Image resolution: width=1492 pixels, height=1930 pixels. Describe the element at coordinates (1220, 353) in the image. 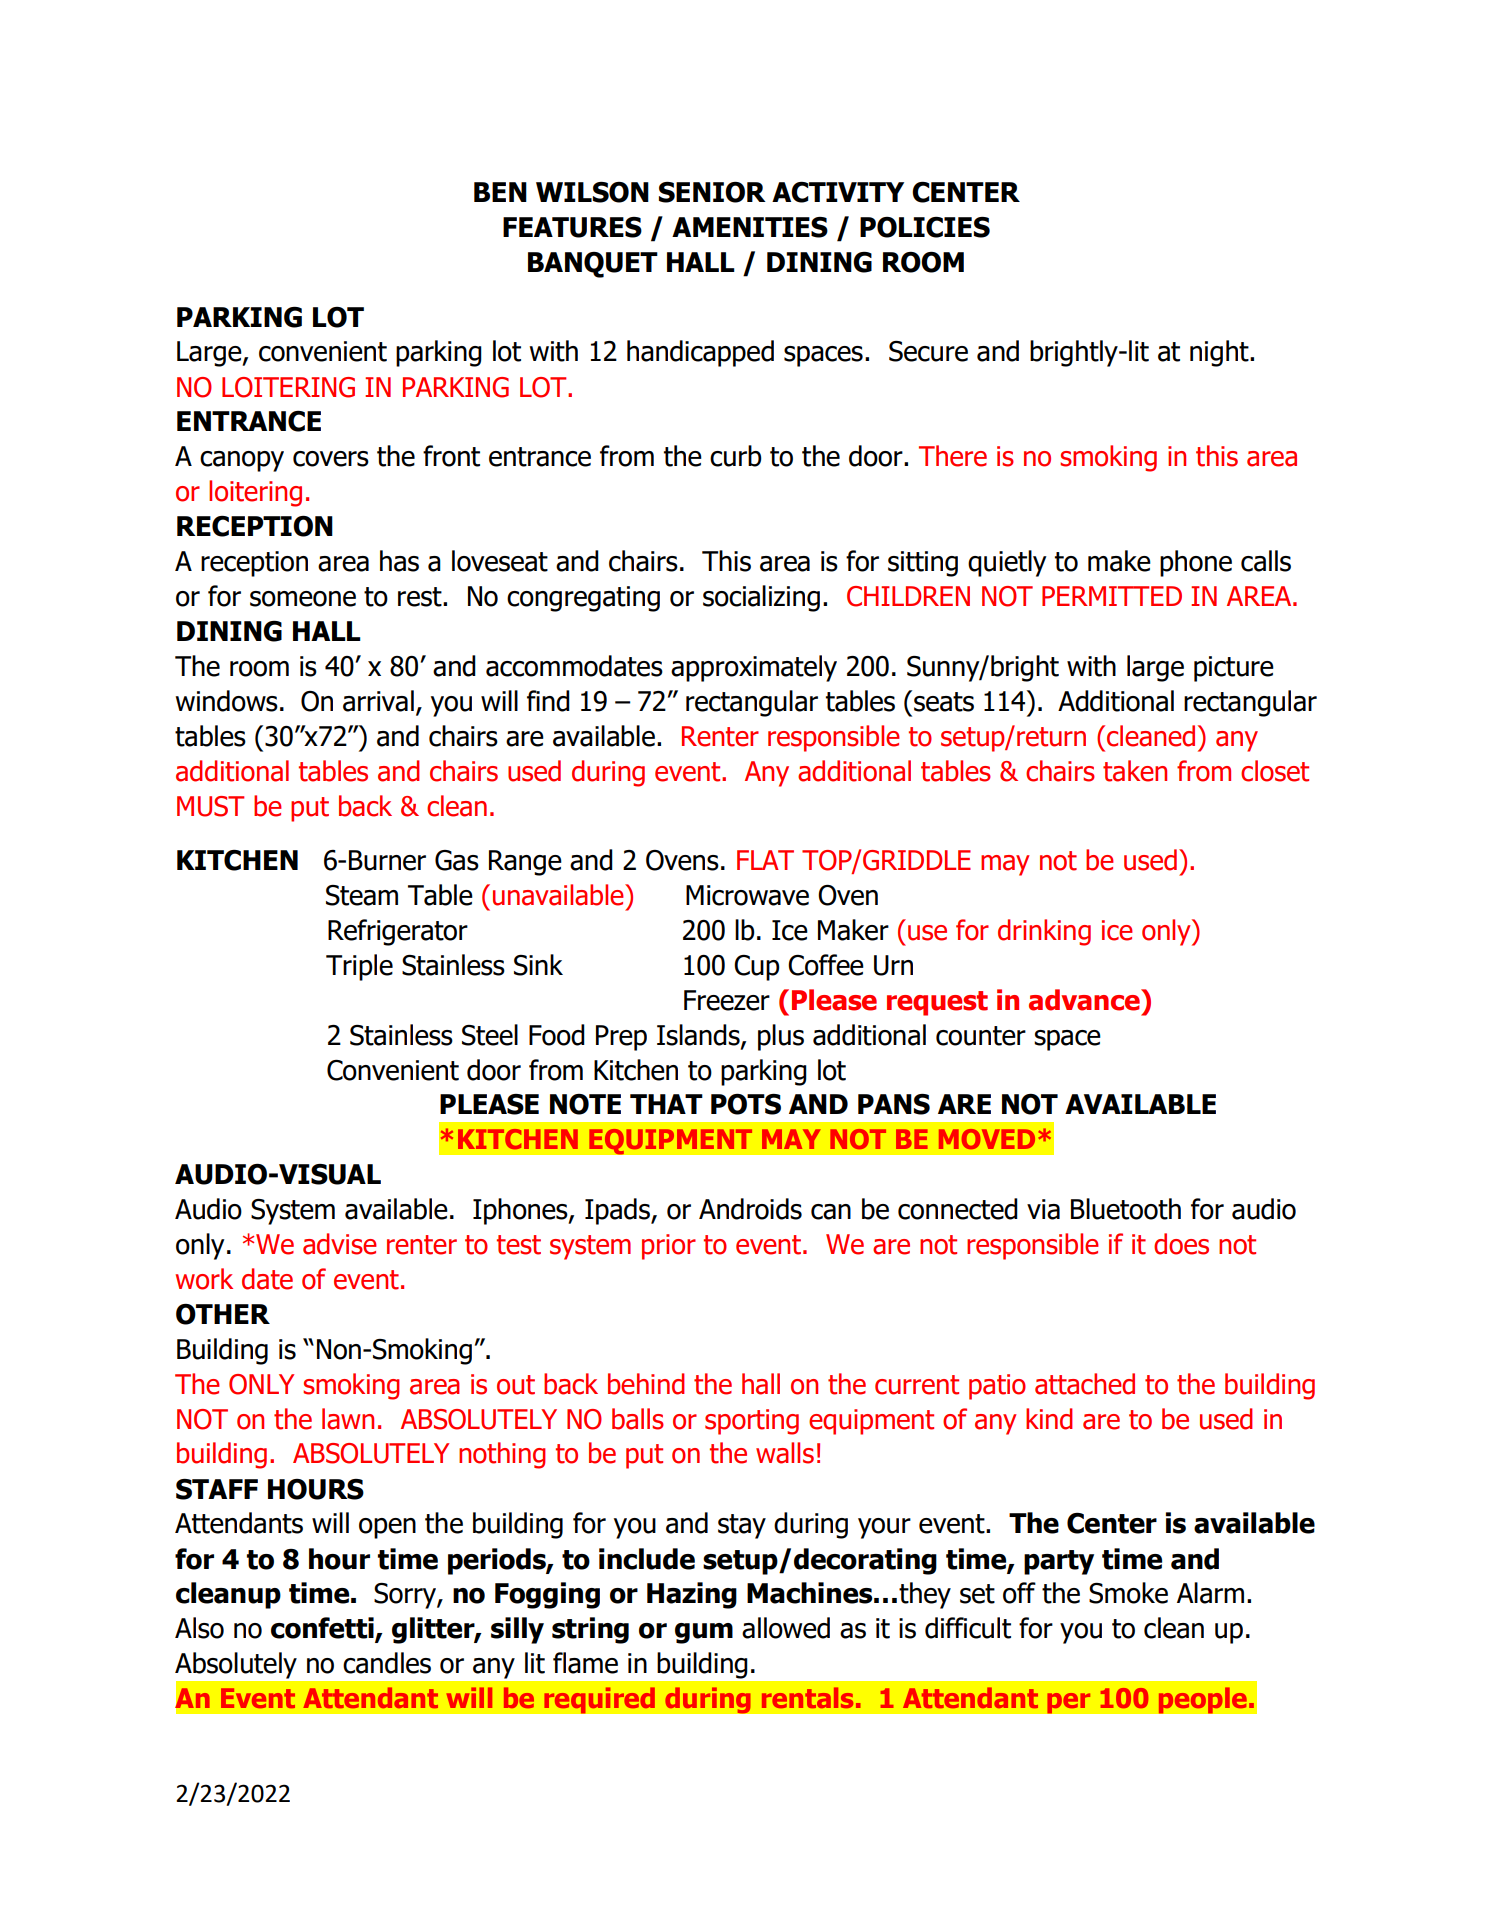

I see `night` at that location.
